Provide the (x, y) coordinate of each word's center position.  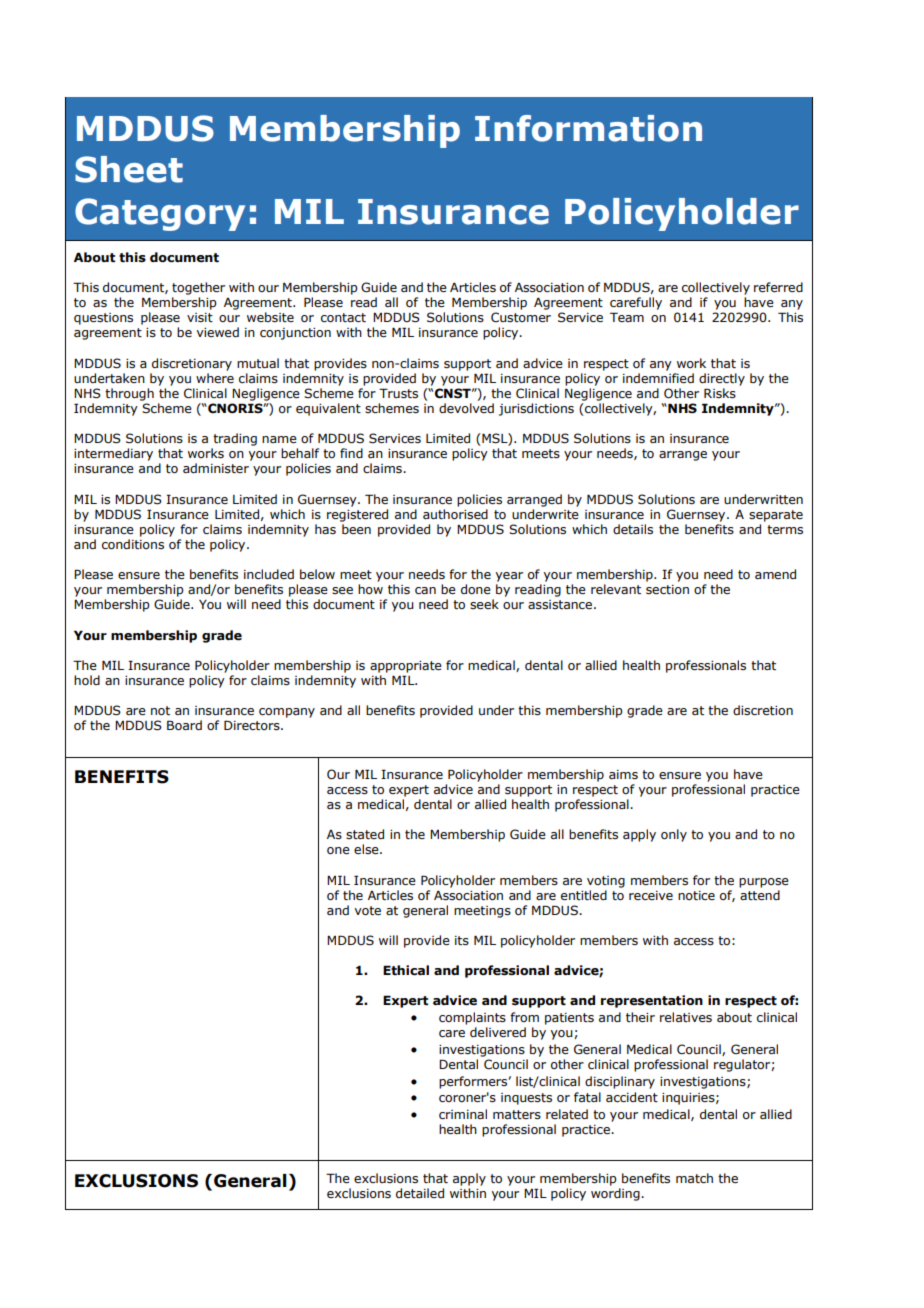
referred (778, 287)
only (674, 835)
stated (365, 834)
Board (184, 725)
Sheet (129, 169)
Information (588, 128)
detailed (420, 1193)
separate (776, 516)
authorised (455, 514)
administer (216, 468)
